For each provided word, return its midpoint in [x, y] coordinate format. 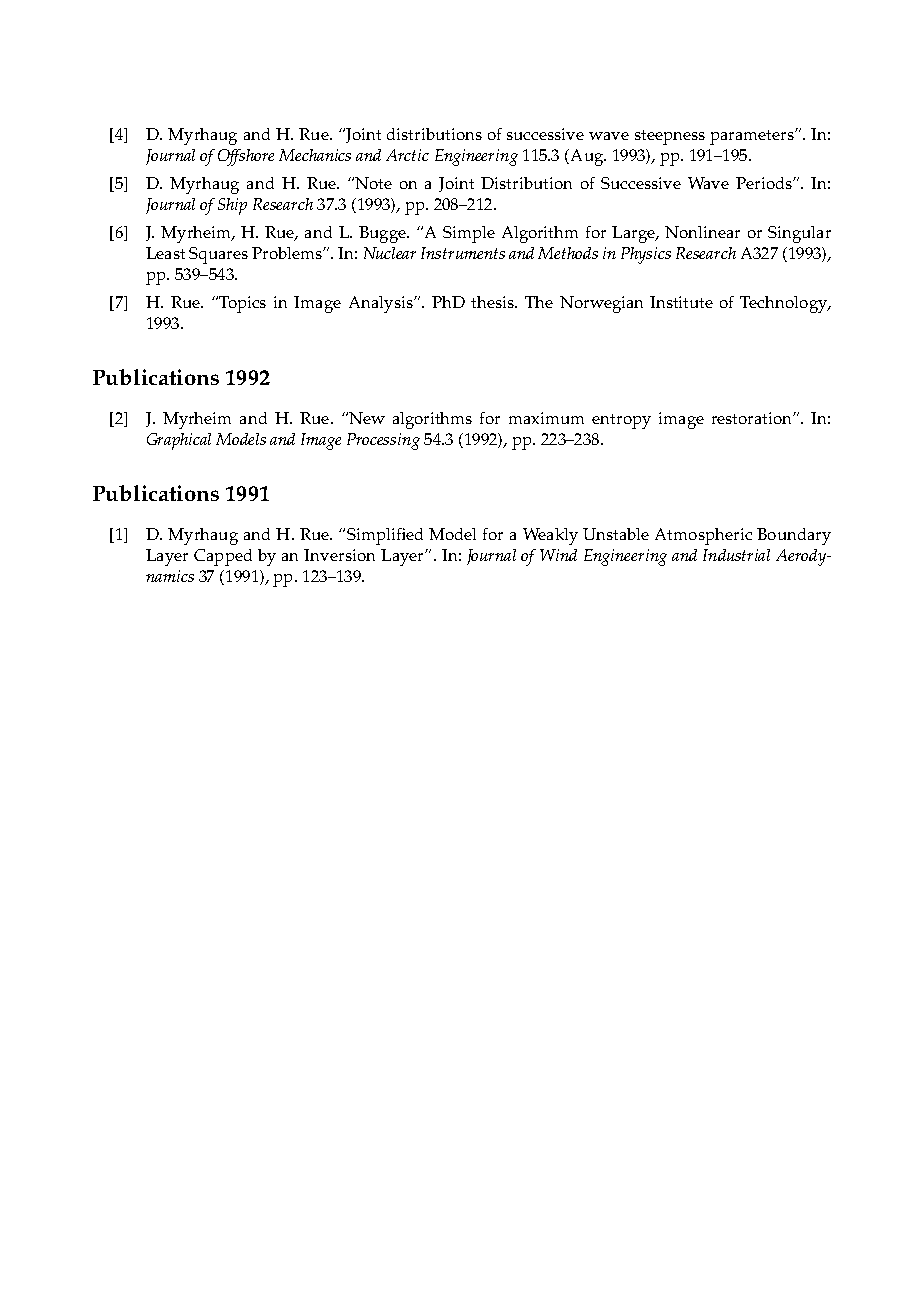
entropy [621, 421]
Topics [241, 304]
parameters [753, 137]
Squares [218, 255]
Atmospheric [703, 536]
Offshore [246, 157]
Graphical [179, 441]
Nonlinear [702, 232]
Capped [223, 557]
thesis [493, 302]
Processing [383, 441]
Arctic [407, 155]
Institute [681, 302]
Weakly [550, 536]
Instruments [463, 253]
